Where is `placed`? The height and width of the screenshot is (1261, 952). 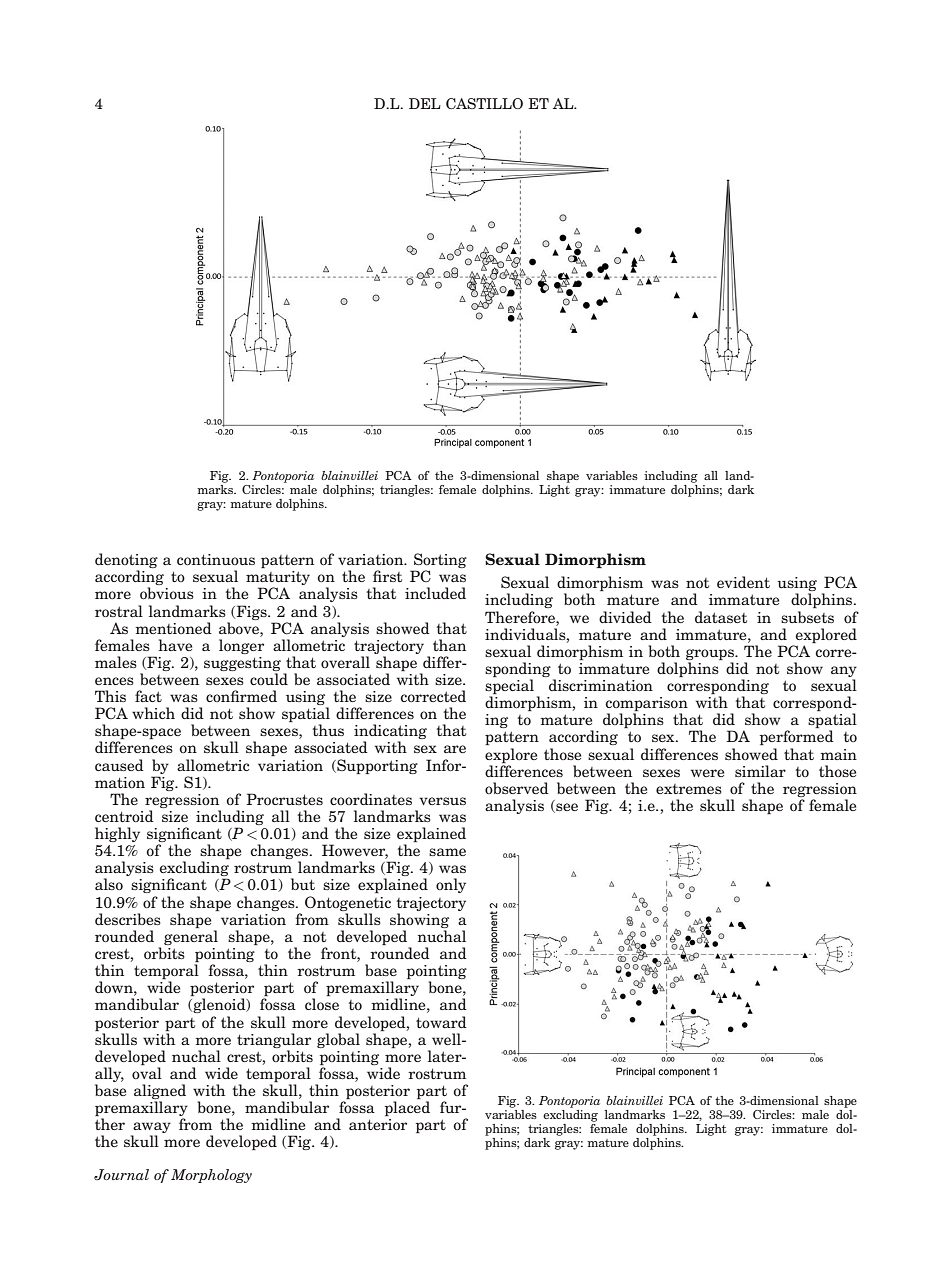
placed is located at coordinates (407, 1108).
